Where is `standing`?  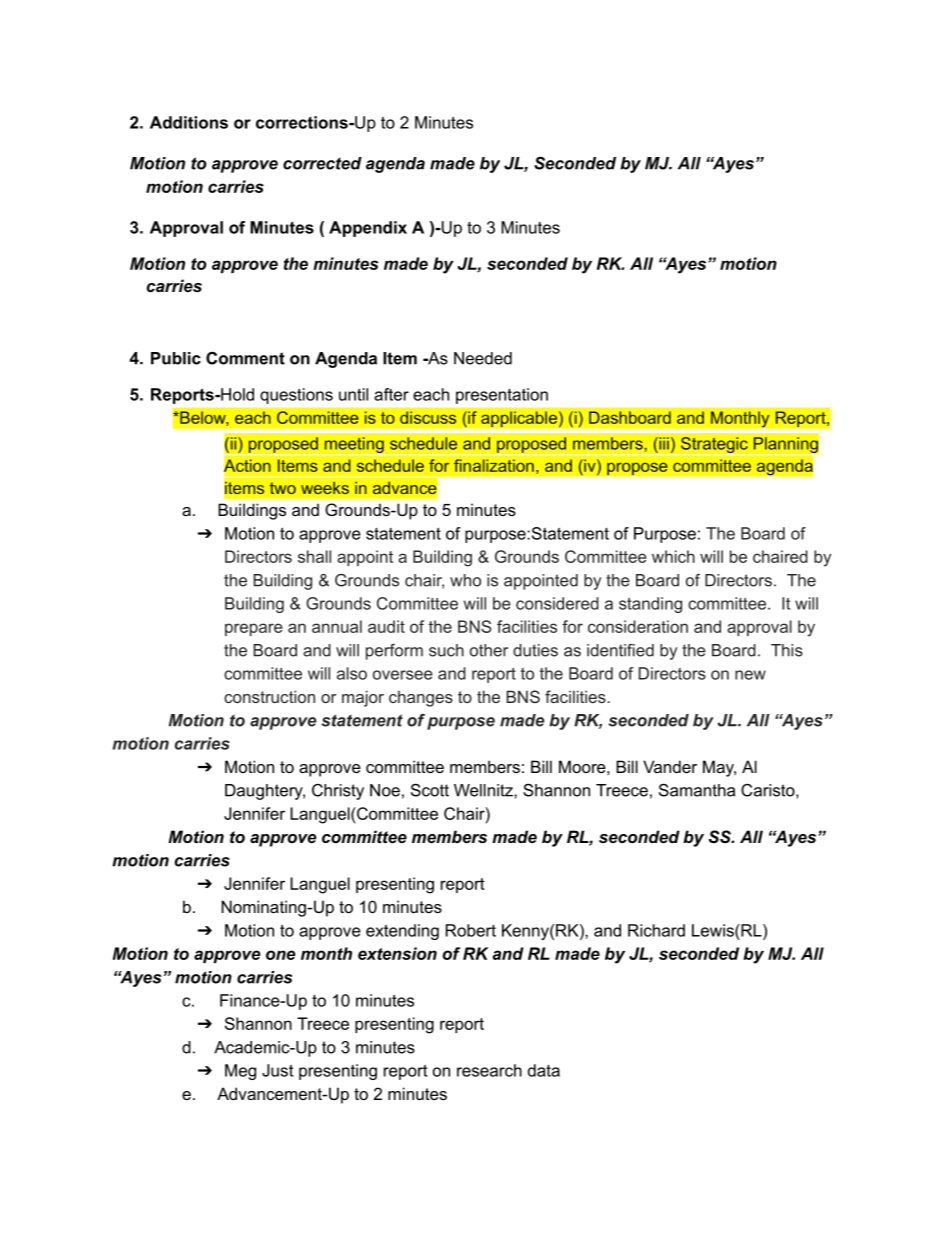
standing is located at coordinates (650, 605).
